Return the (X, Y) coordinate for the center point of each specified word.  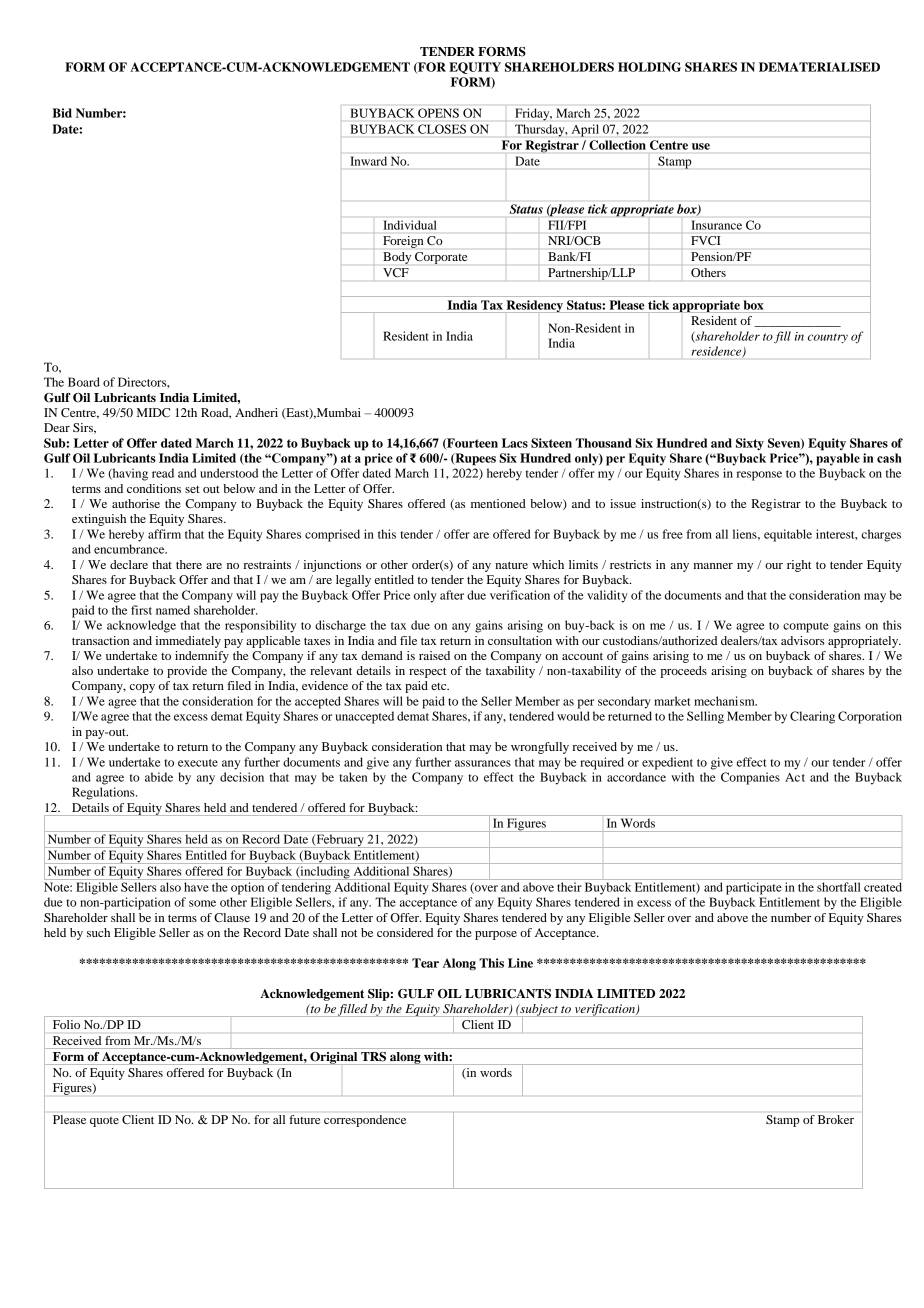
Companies (750, 778)
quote (104, 1122)
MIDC (153, 412)
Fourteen (471, 444)
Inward (369, 161)
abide (159, 777)
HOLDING (649, 67)
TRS (373, 1056)
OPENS (438, 113)
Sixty (750, 444)
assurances (483, 763)
